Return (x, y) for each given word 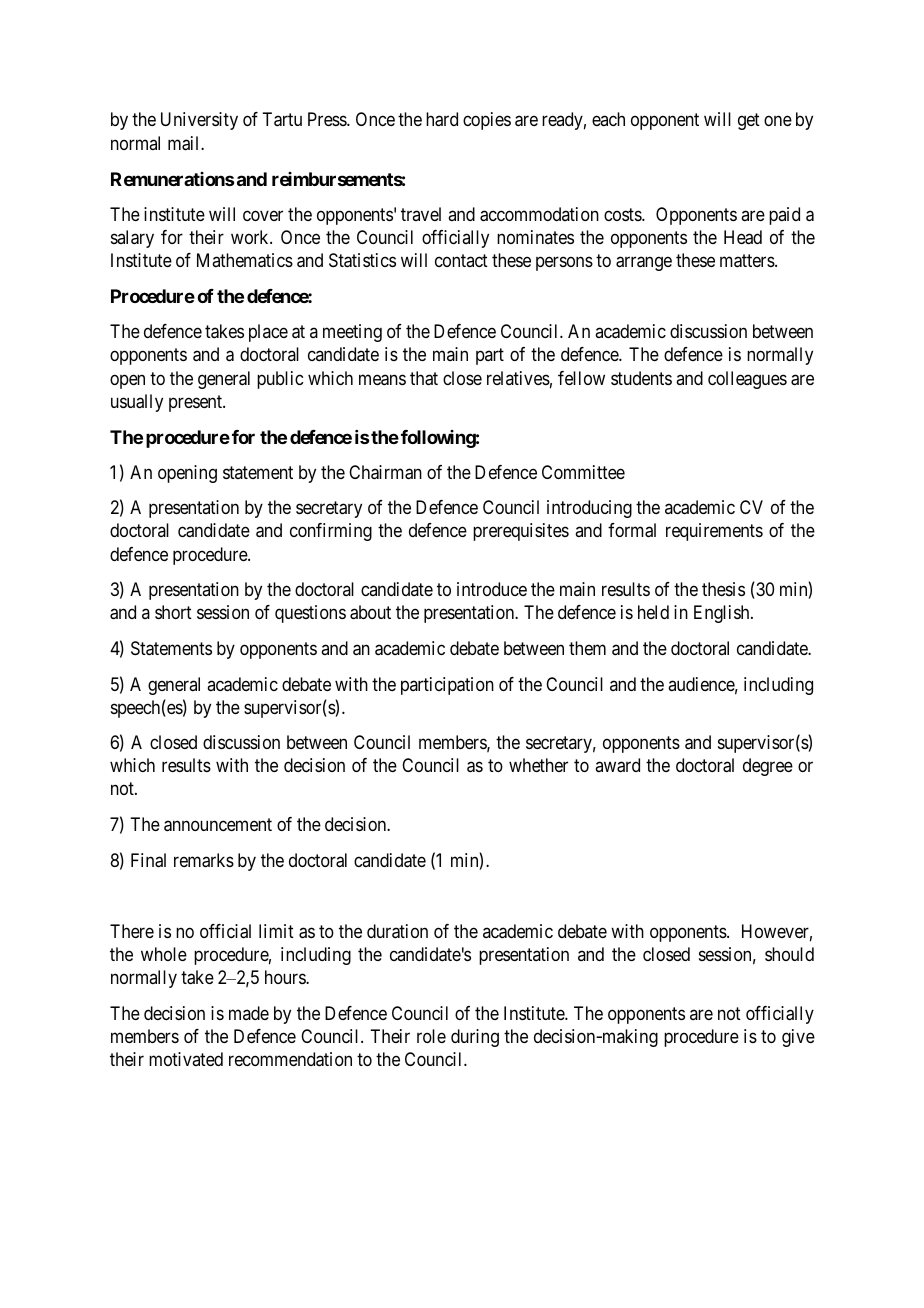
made (249, 1013)
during (475, 1038)
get (749, 122)
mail (185, 143)
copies (487, 121)
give (798, 1038)
